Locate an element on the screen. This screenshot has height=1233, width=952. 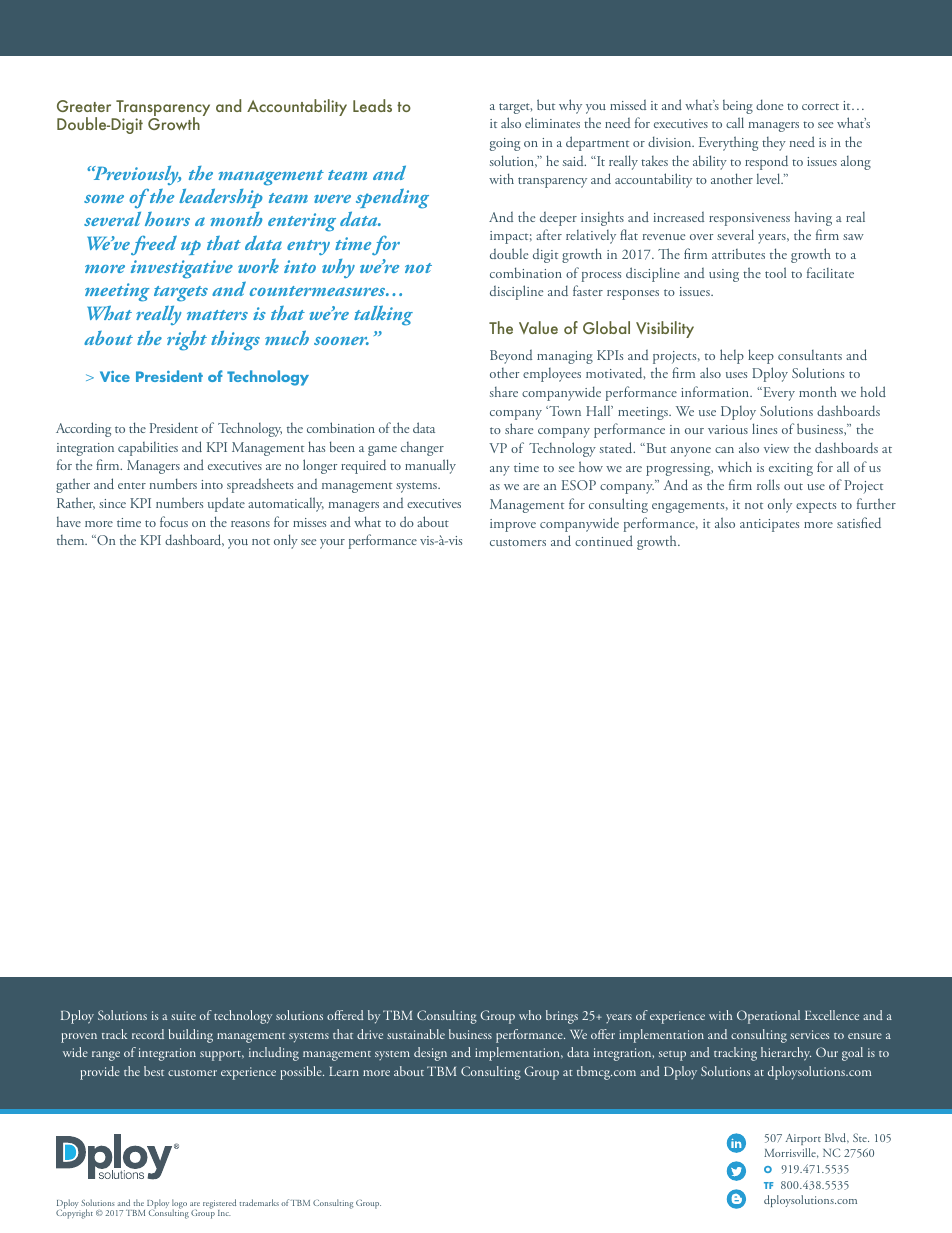
satisfied is located at coordinates (859, 522).
